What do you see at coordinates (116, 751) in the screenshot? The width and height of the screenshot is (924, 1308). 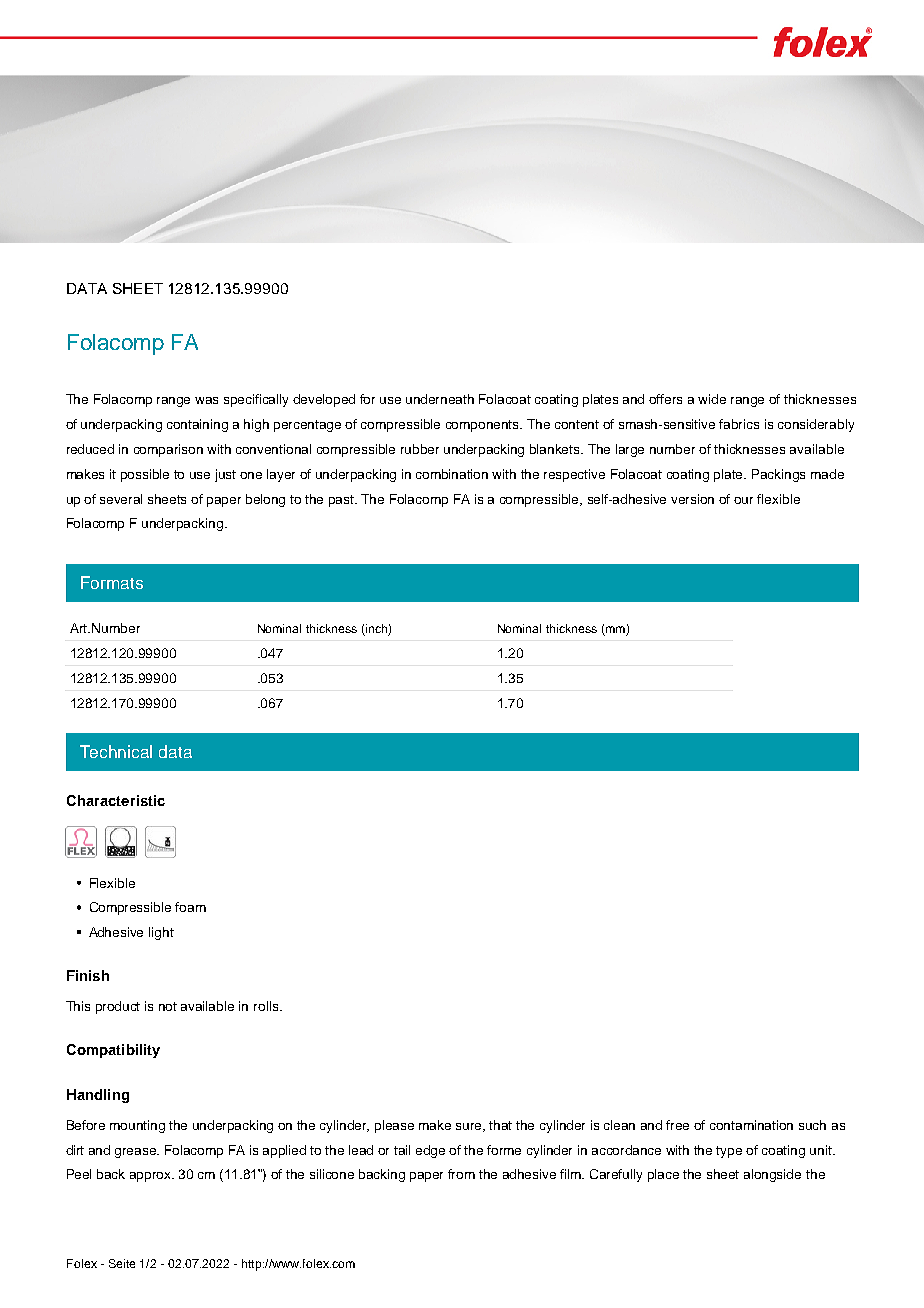 I see `Technical` at bounding box center [116, 751].
